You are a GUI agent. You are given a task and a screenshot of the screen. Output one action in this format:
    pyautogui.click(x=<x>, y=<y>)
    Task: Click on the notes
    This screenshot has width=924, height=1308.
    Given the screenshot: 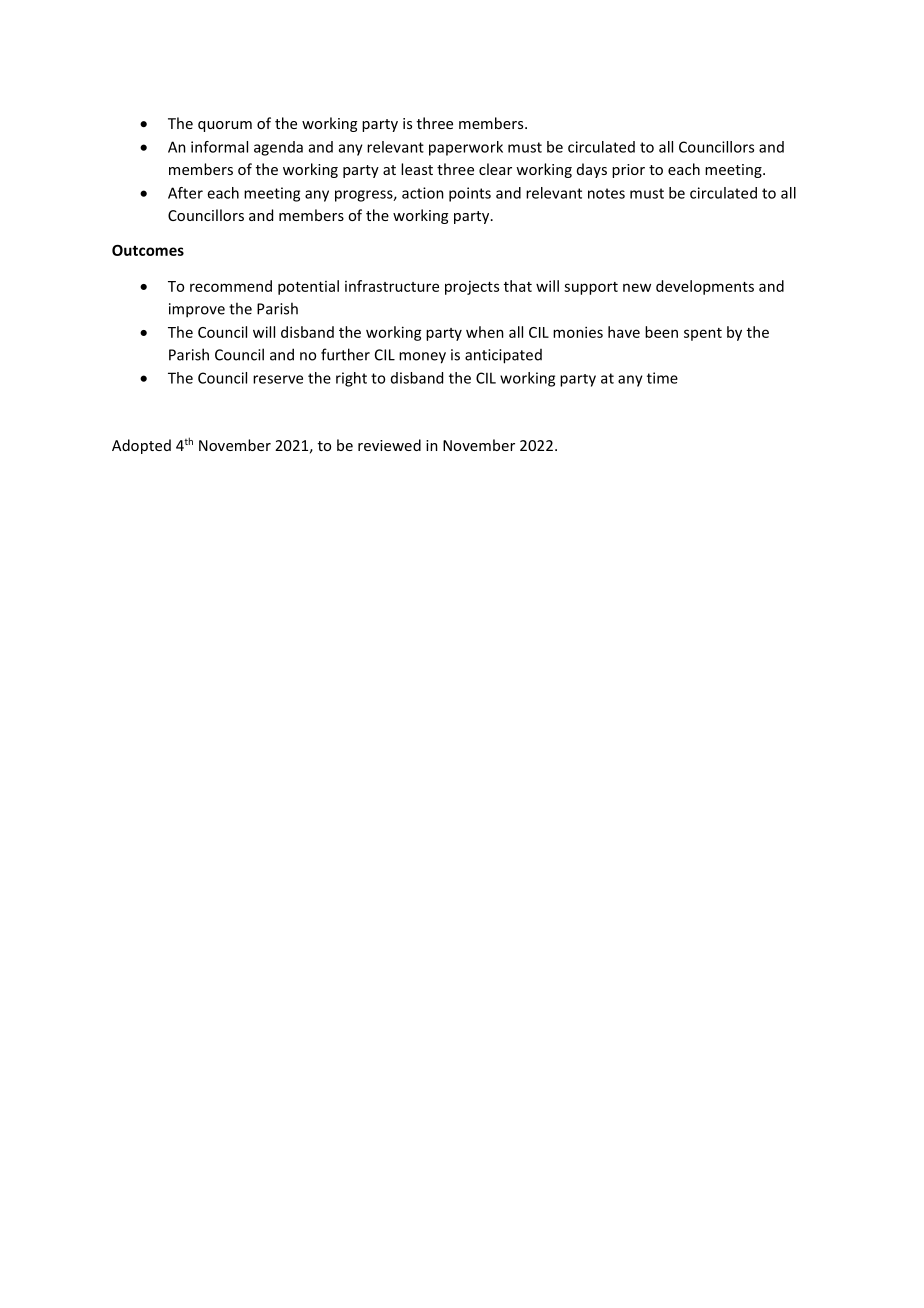 What is the action you would take?
    pyautogui.click(x=606, y=193)
